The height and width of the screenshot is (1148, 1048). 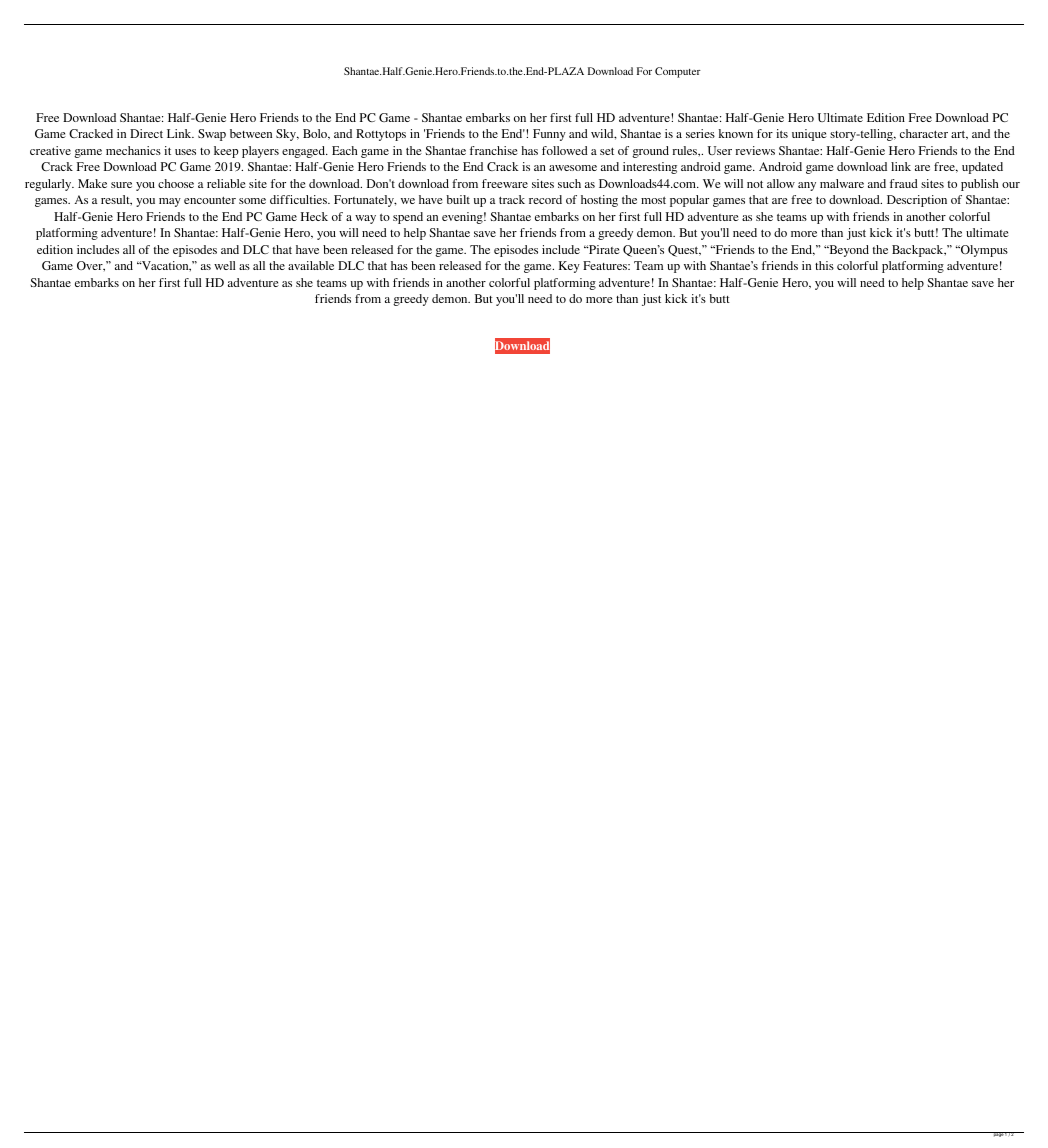 I want to click on Funny, so click(x=549, y=135).
